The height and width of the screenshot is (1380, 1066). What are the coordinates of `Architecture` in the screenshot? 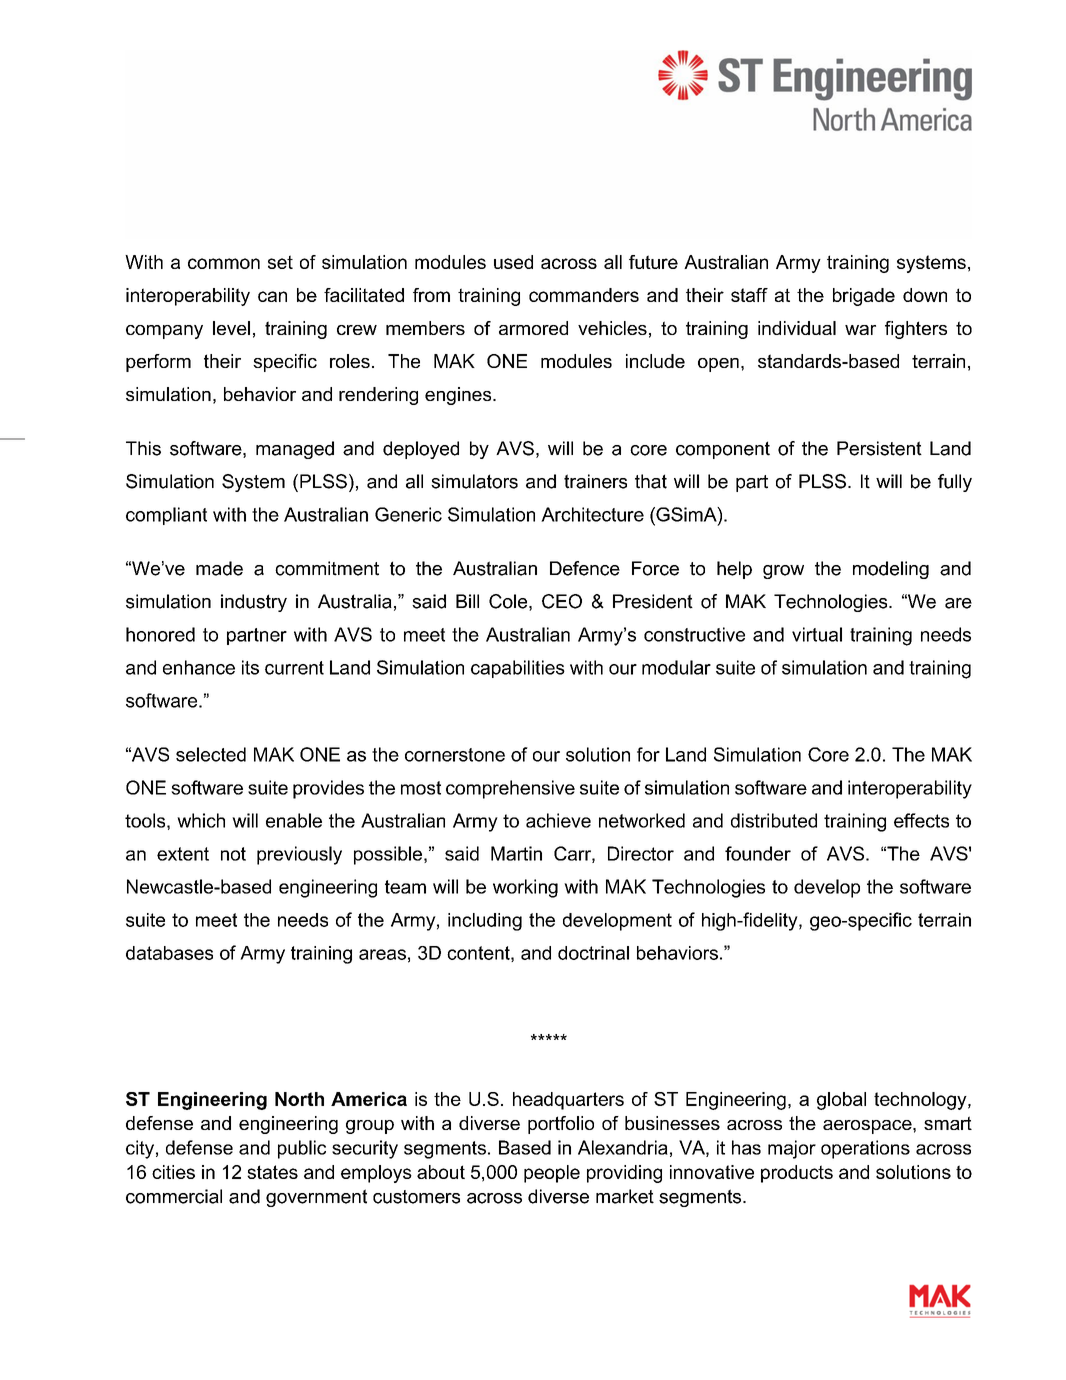 It's located at (592, 514).
